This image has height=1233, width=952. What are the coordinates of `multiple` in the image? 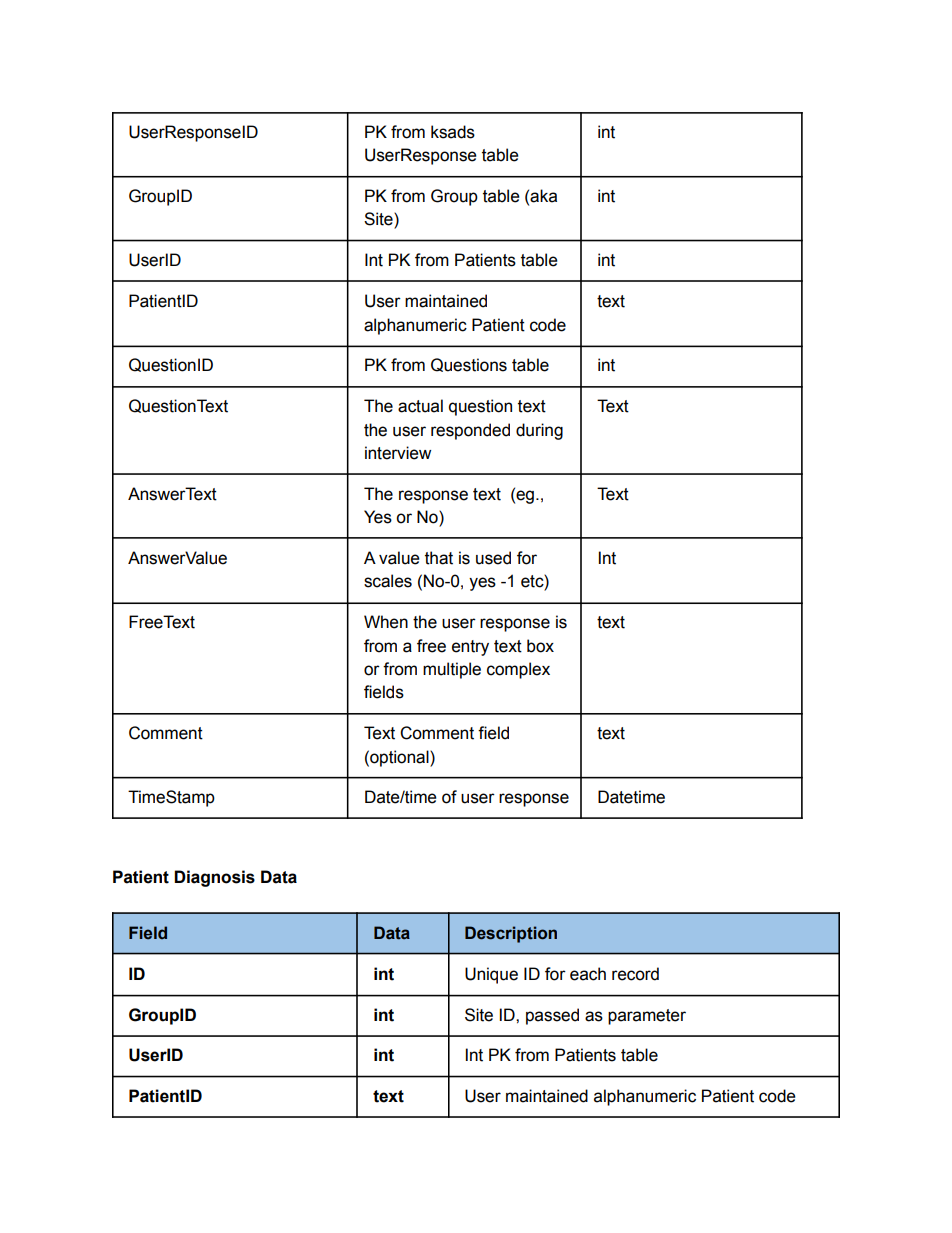 It's located at (452, 670).
